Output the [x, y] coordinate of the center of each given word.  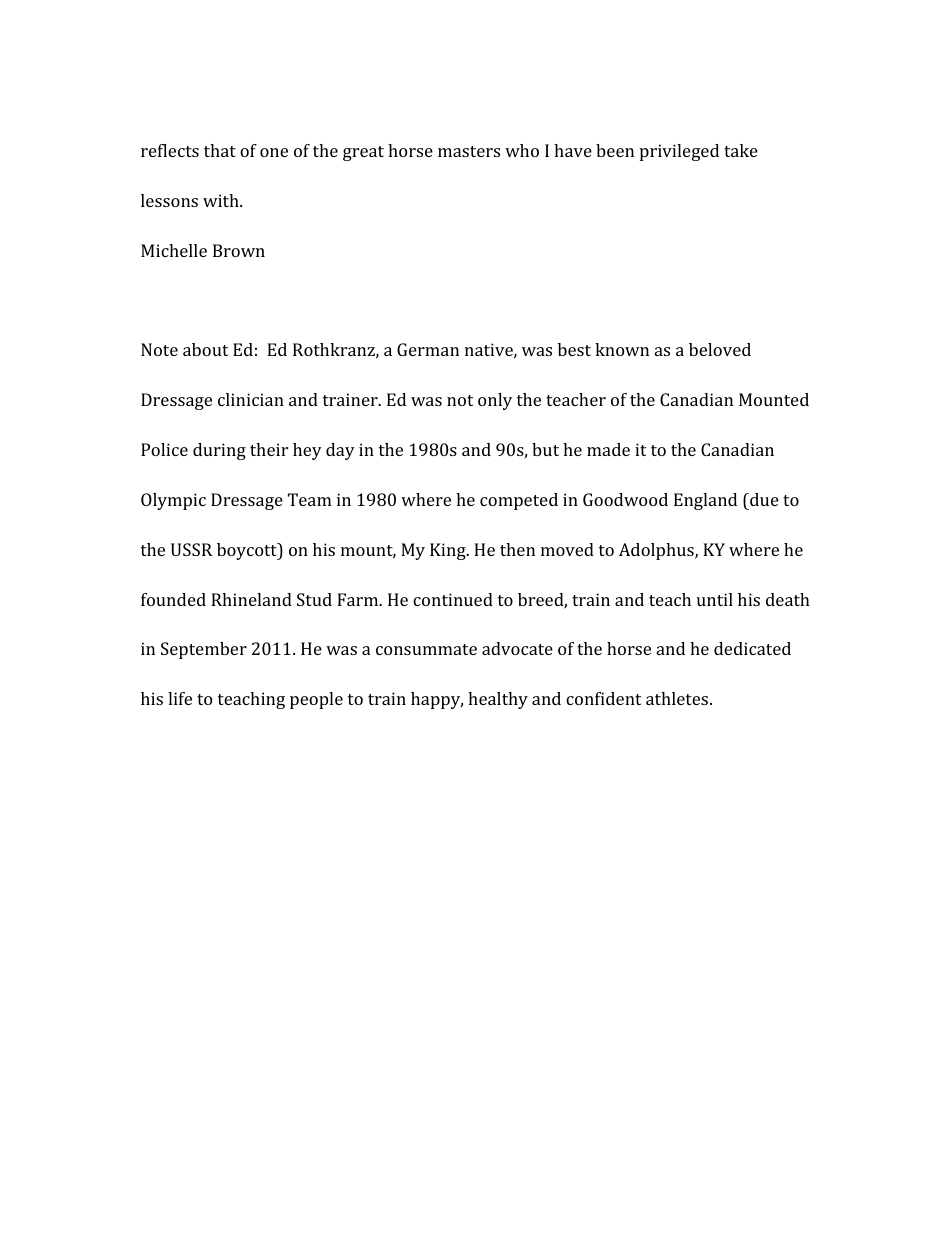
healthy [498, 700]
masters [469, 151]
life [180, 698]
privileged [679, 152]
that [220, 150]
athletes [678, 698]
